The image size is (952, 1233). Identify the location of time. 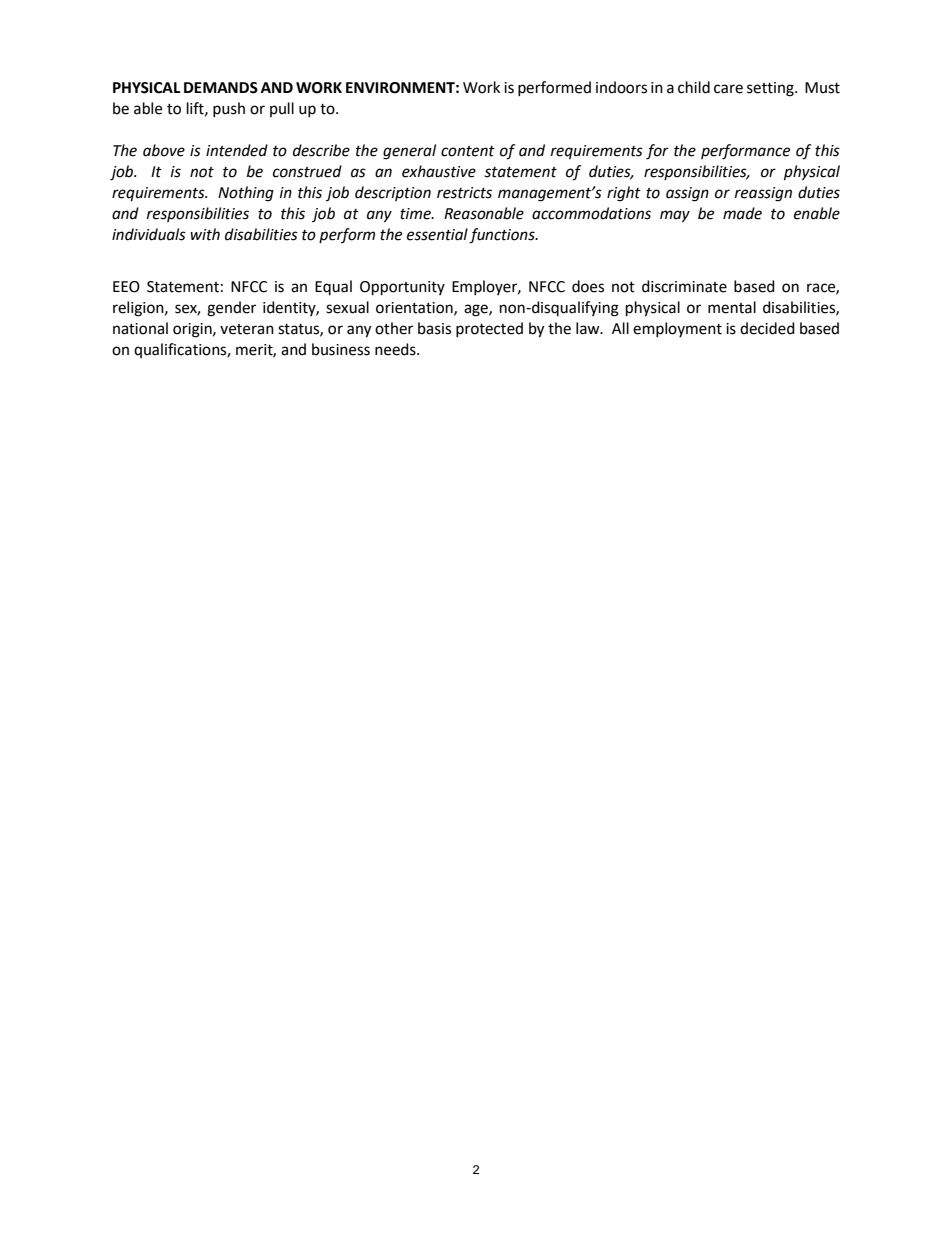
(416, 214).
